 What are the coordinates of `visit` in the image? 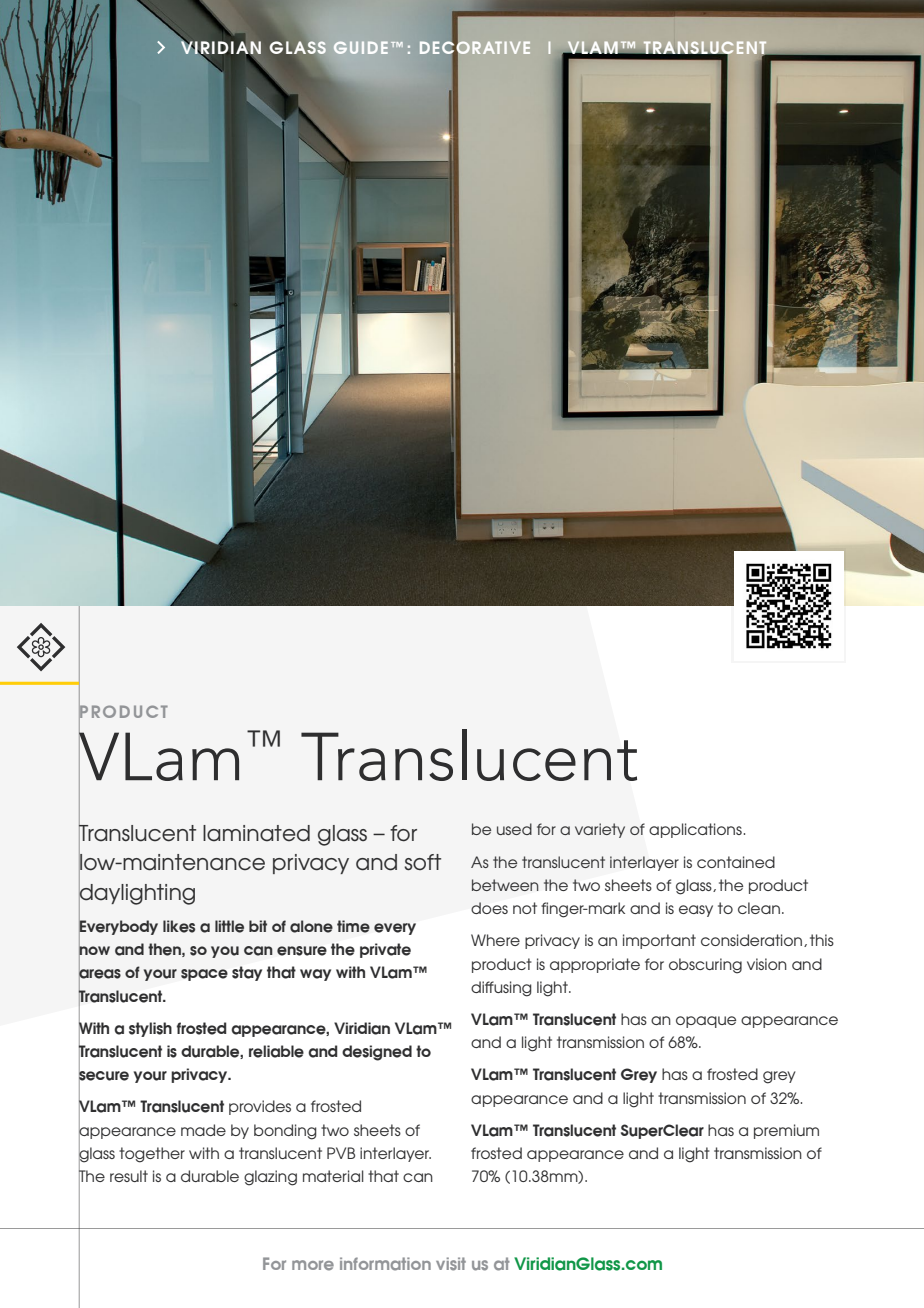 It's located at (451, 1264).
